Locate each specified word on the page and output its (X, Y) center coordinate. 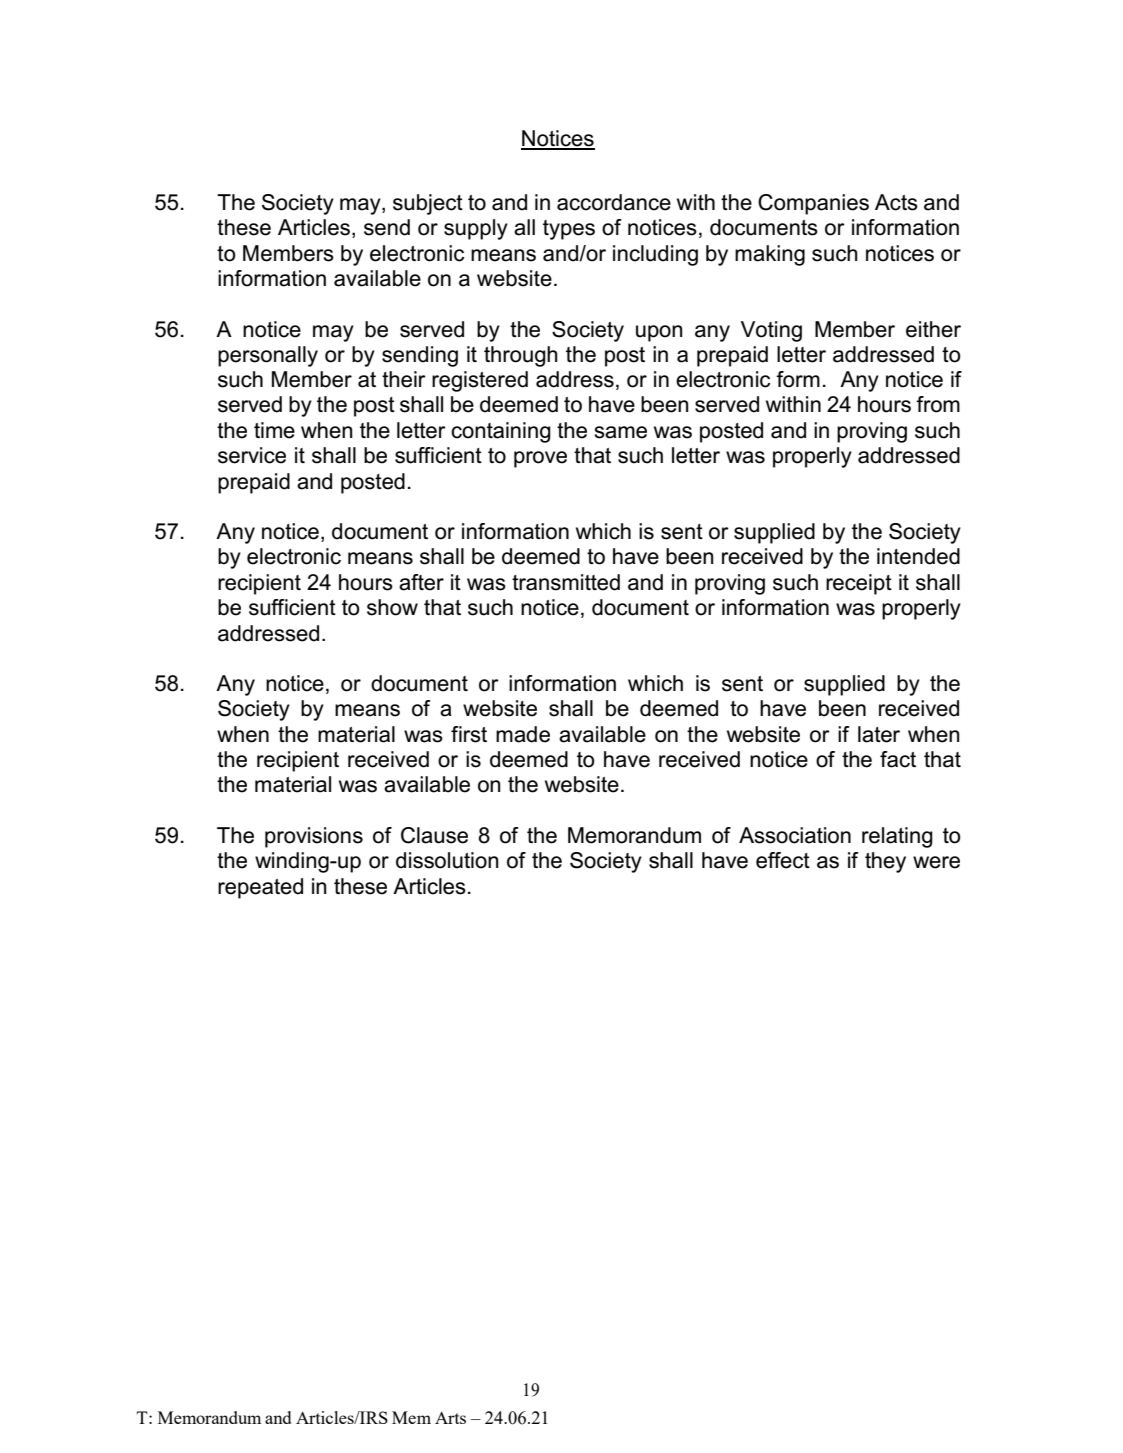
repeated (260, 888)
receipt (859, 584)
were (936, 862)
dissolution (447, 860)
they (885, 862)
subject (428, 204)
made (523, 734)
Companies (813, 204)
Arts (450, 1417)
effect (783, 860)
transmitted (566, 582)
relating (897, 837)
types (569, 230)
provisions (314, 837)
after (421, 582)
